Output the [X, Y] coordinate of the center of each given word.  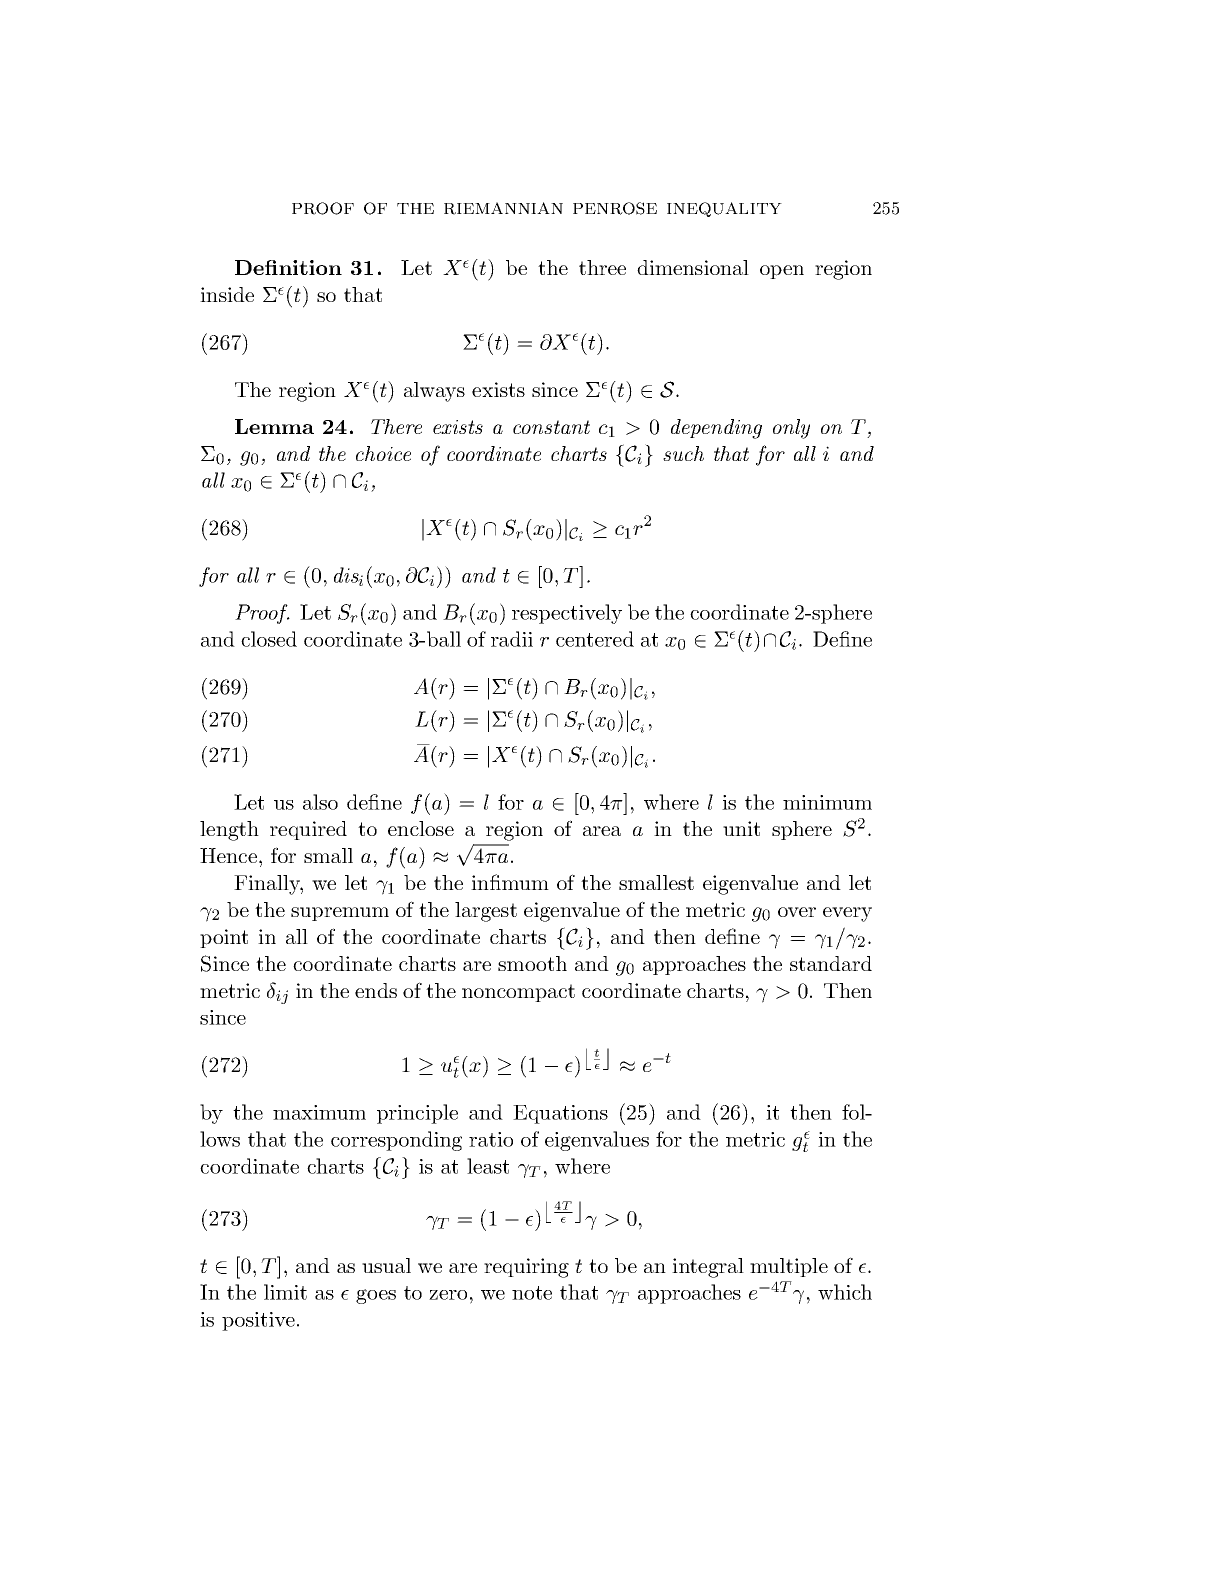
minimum [827, 802]
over [797, 912]
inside [227, 294]
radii [512, 639]
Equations [560, 1114]
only [791, 429]
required [308, 830]
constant [551, 427]
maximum [319, 1112]
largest [486, 912]
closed [269, 639]
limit [285, 1292]
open [782, 272]
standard [831, 963]
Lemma [274, 426]
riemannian [503, 208]
